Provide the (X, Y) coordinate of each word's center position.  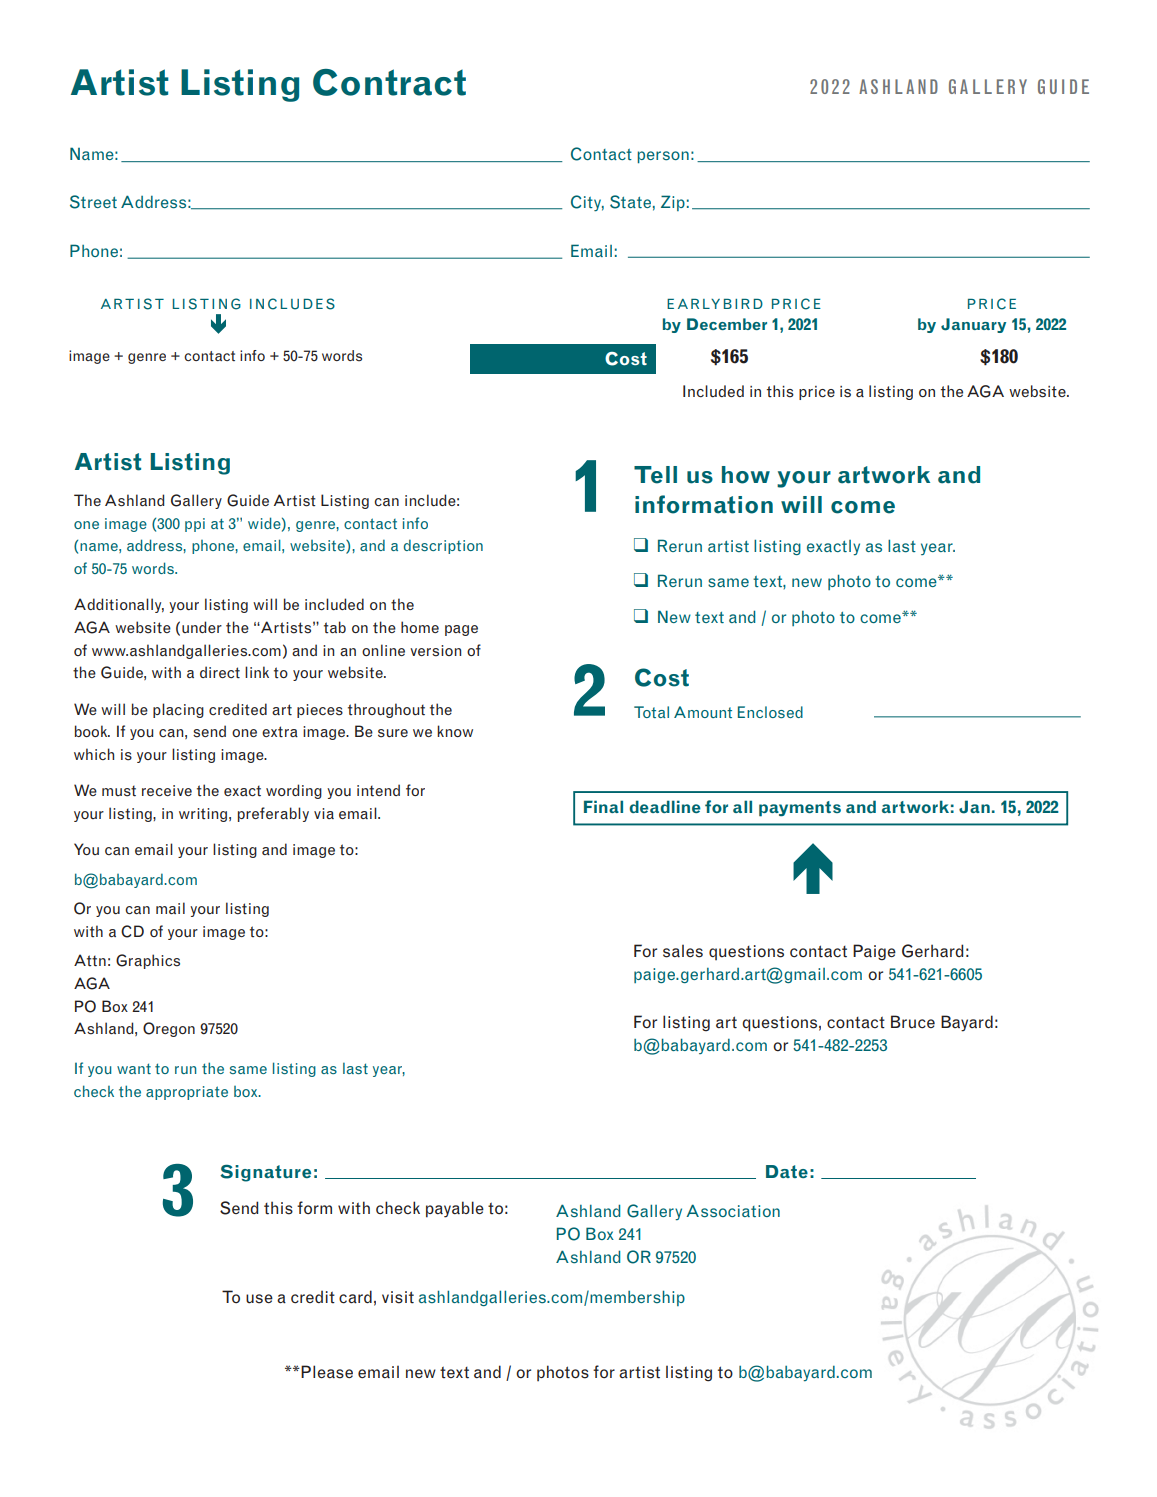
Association (733, 1211)
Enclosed (770, 712)
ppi (195, 525)
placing (178, 710)
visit (398, 1297)
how (746, 475)
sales (683, 951)
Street (93, 202)
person (663, 157)
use (259, 1299)
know (455, 731)
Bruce (913, 1022)
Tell (655, 475)
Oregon (169, 1029)
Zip (673, 203)
